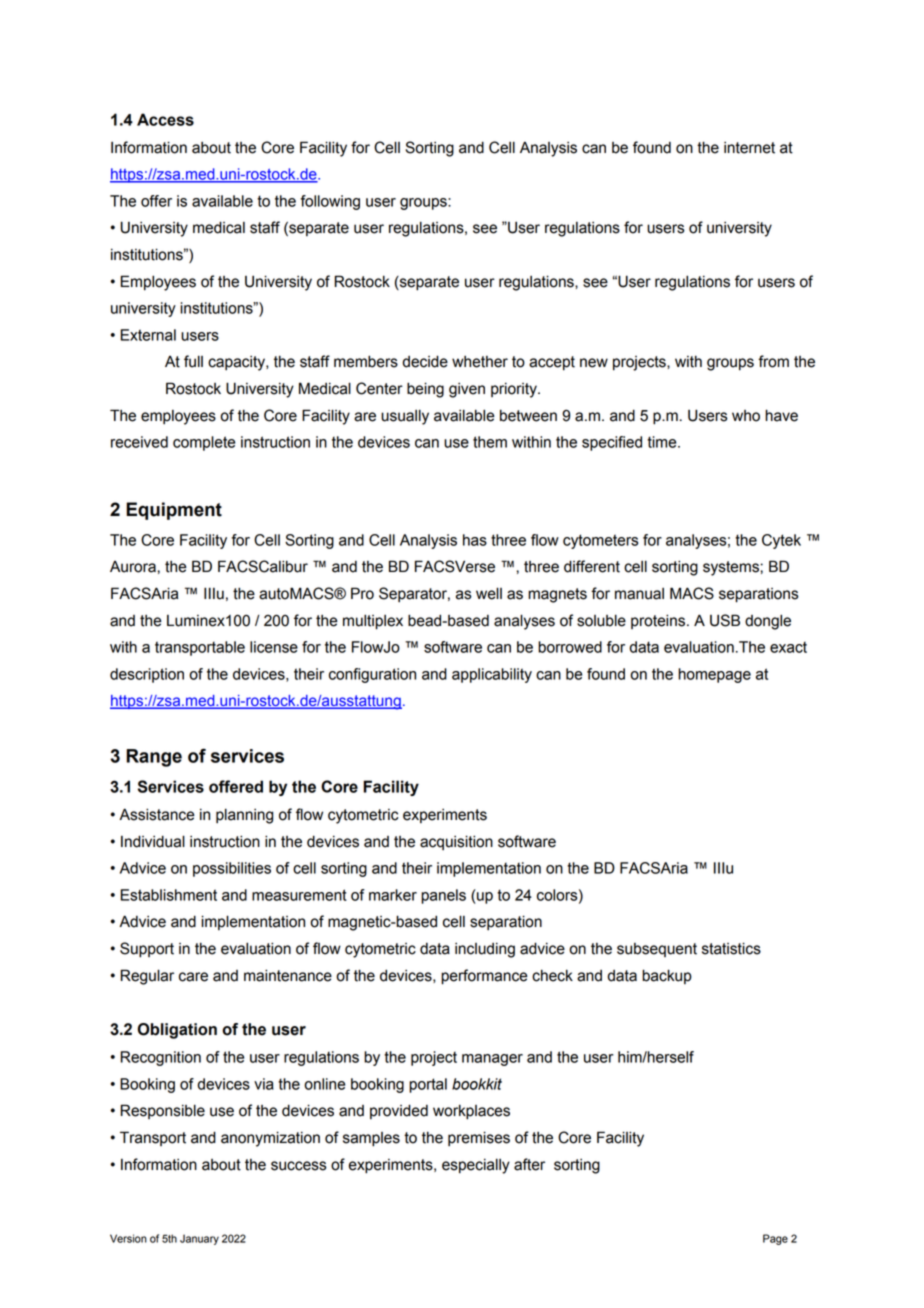 This page has height=1308, width=924. Describe the element at coordinates (456, 842) in the page. I see `acquisition` at that location.
